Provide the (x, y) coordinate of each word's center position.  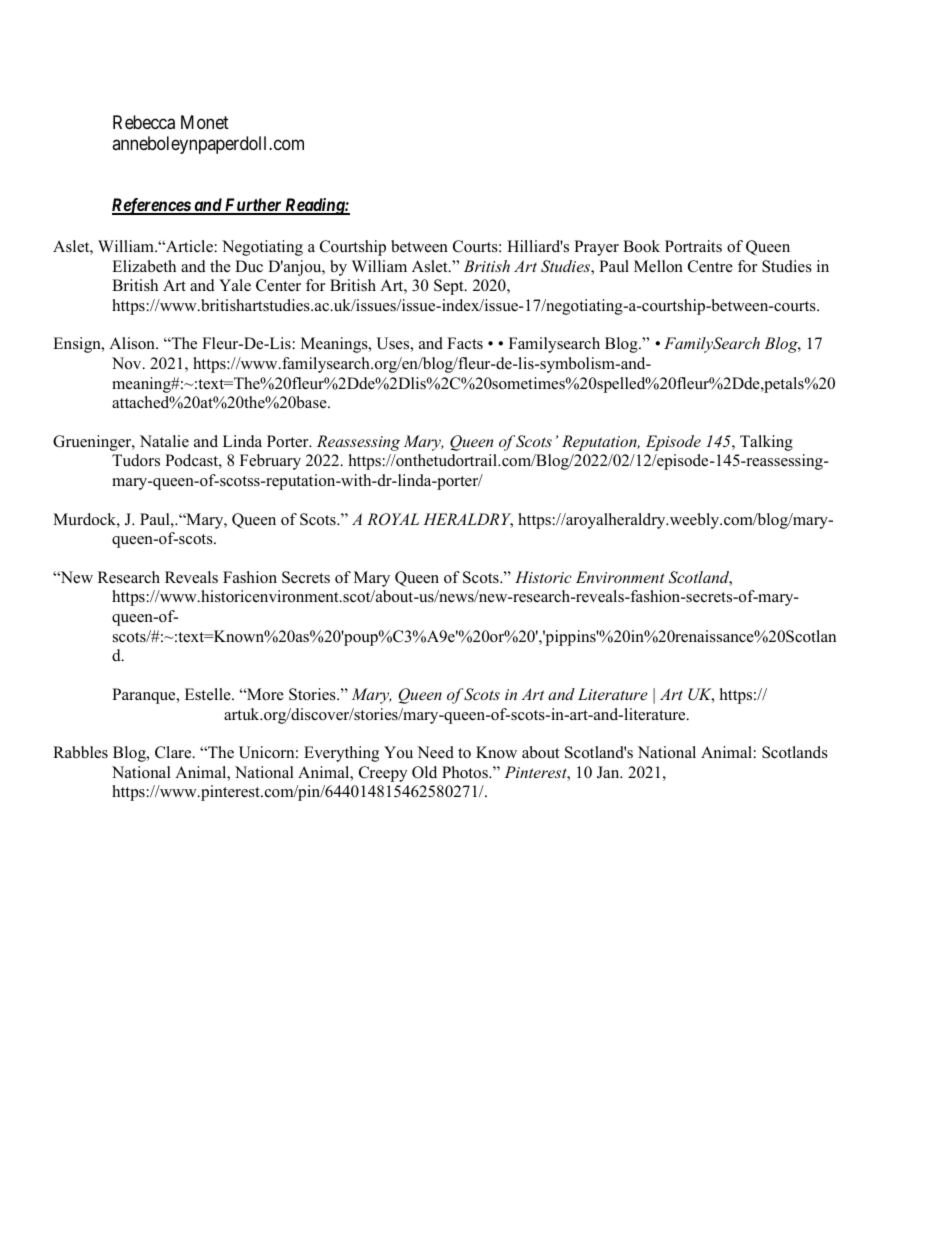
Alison (133, 343)
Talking (766, 443)
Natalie (164, 441)
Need (435, 752)
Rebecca (144, 122)
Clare (174, 752)
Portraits (693, 246)
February (270, 462)
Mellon (658, 266)
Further (253, 206)
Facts (465, 343)
